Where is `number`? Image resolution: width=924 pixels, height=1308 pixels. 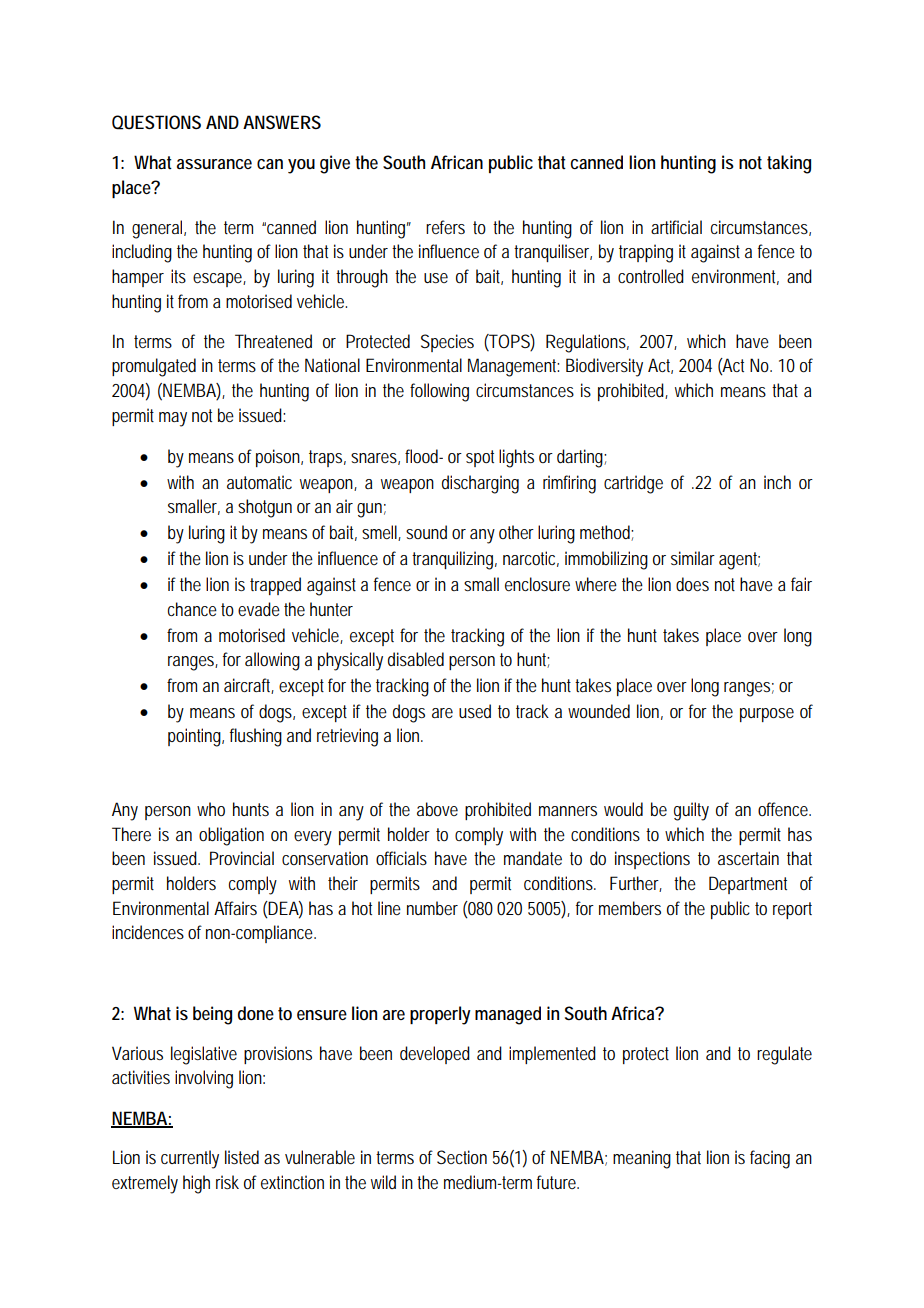 number is located at coordinates (432, 908).
